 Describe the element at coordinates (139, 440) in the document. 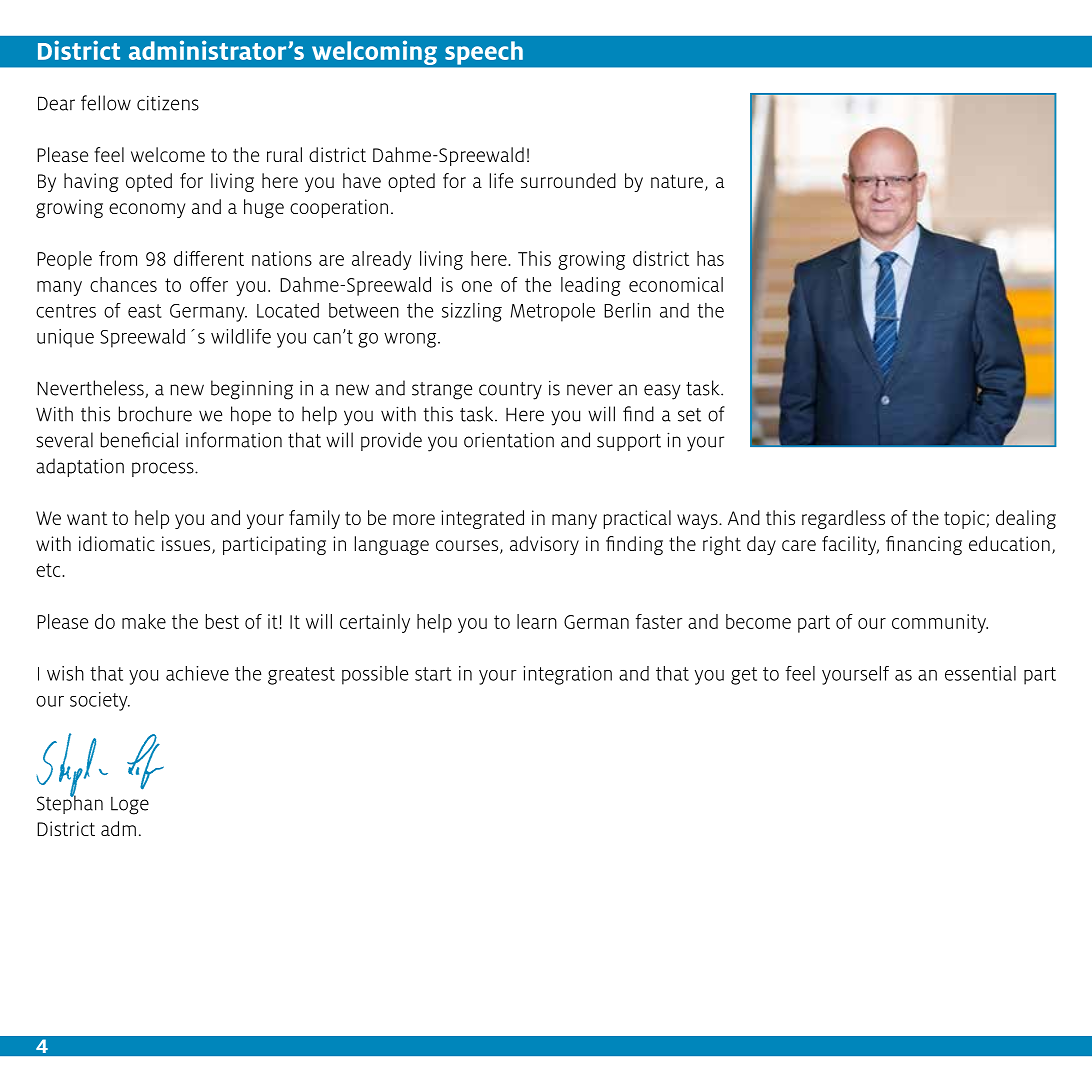

I see `beneficial` at that location.
